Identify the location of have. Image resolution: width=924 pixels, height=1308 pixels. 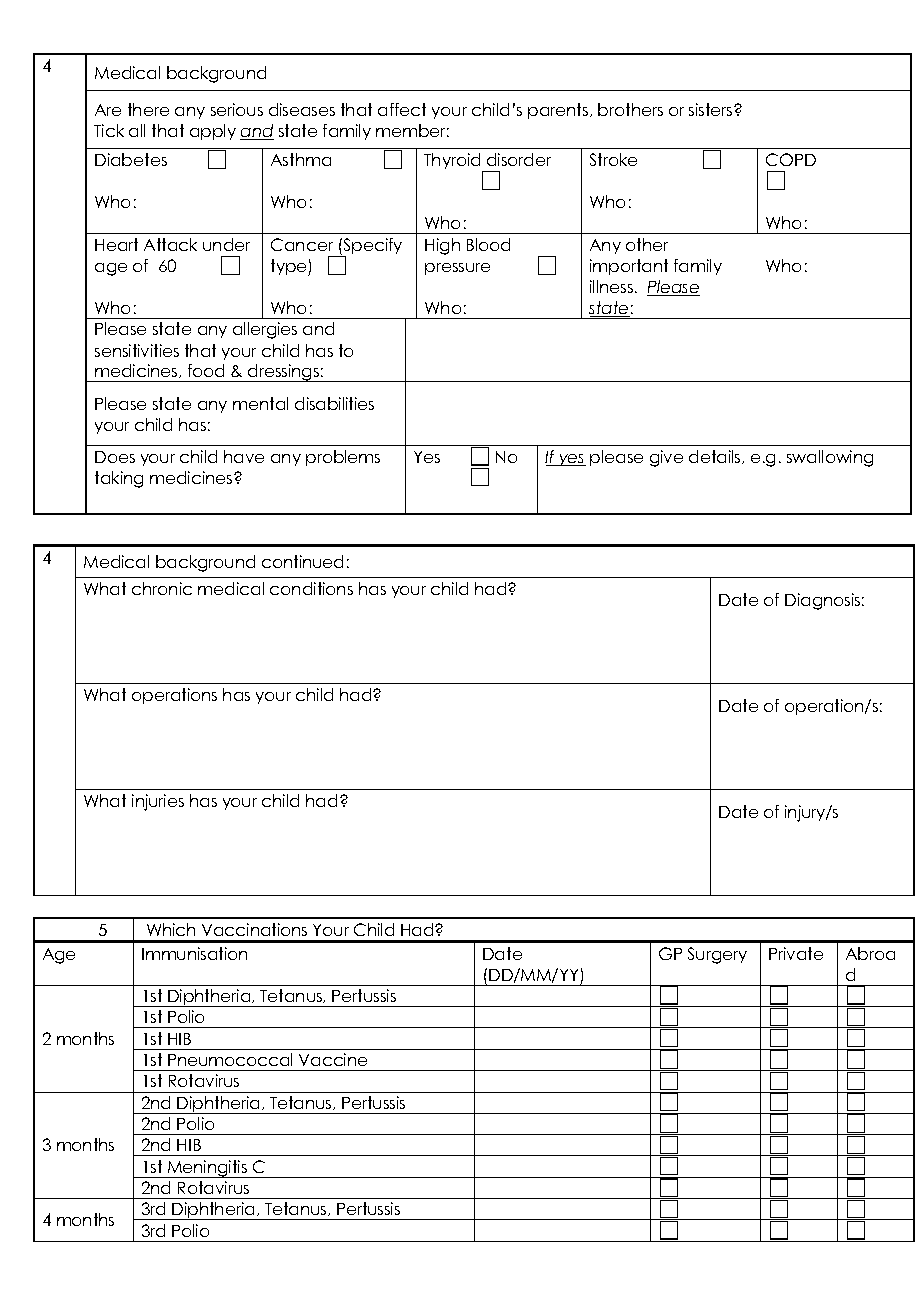
(244, 456).
